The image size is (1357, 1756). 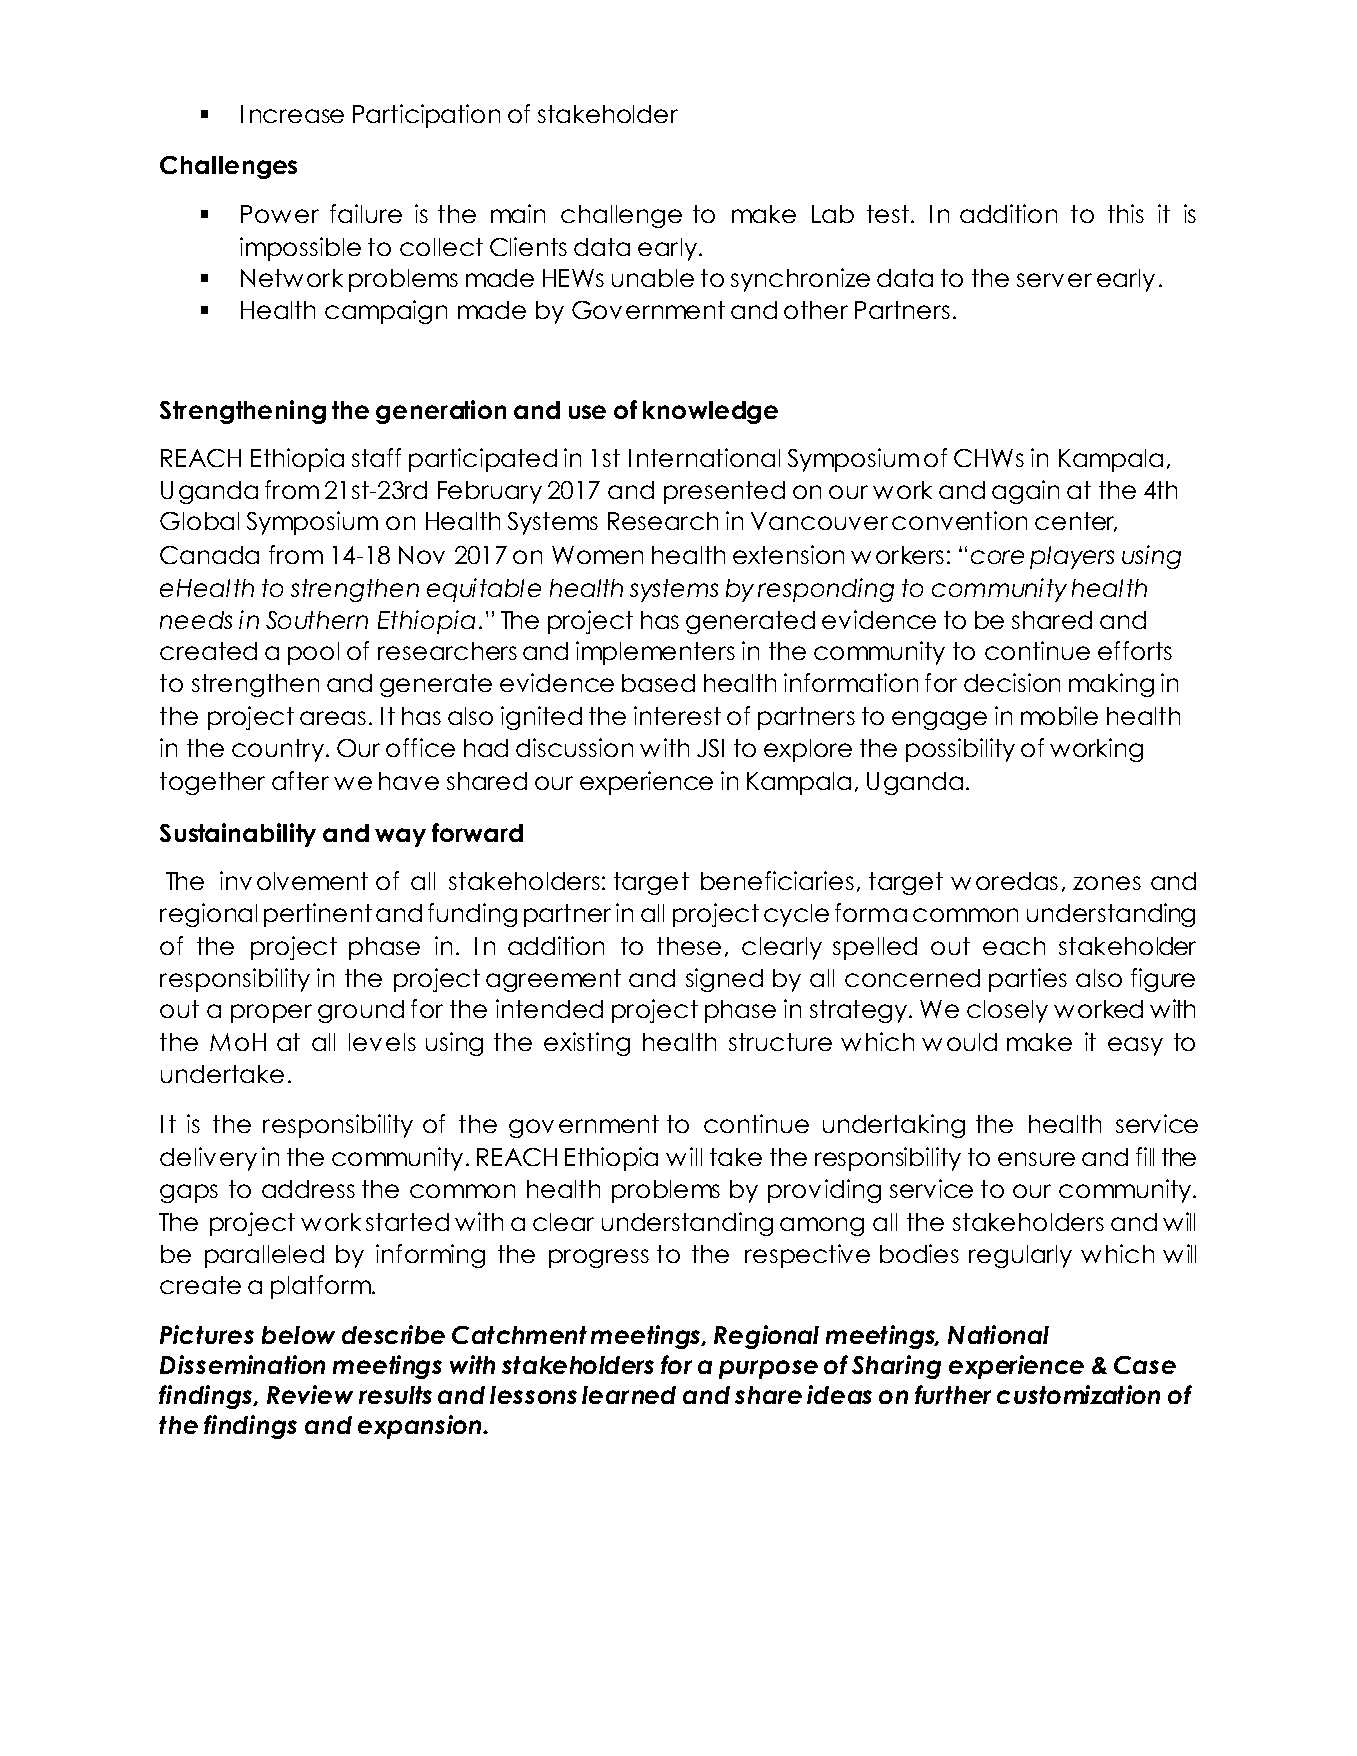 What do you see at coordinates (313, 653) in the screenshot?
I see `pool` at bounding box center [313, 653].
